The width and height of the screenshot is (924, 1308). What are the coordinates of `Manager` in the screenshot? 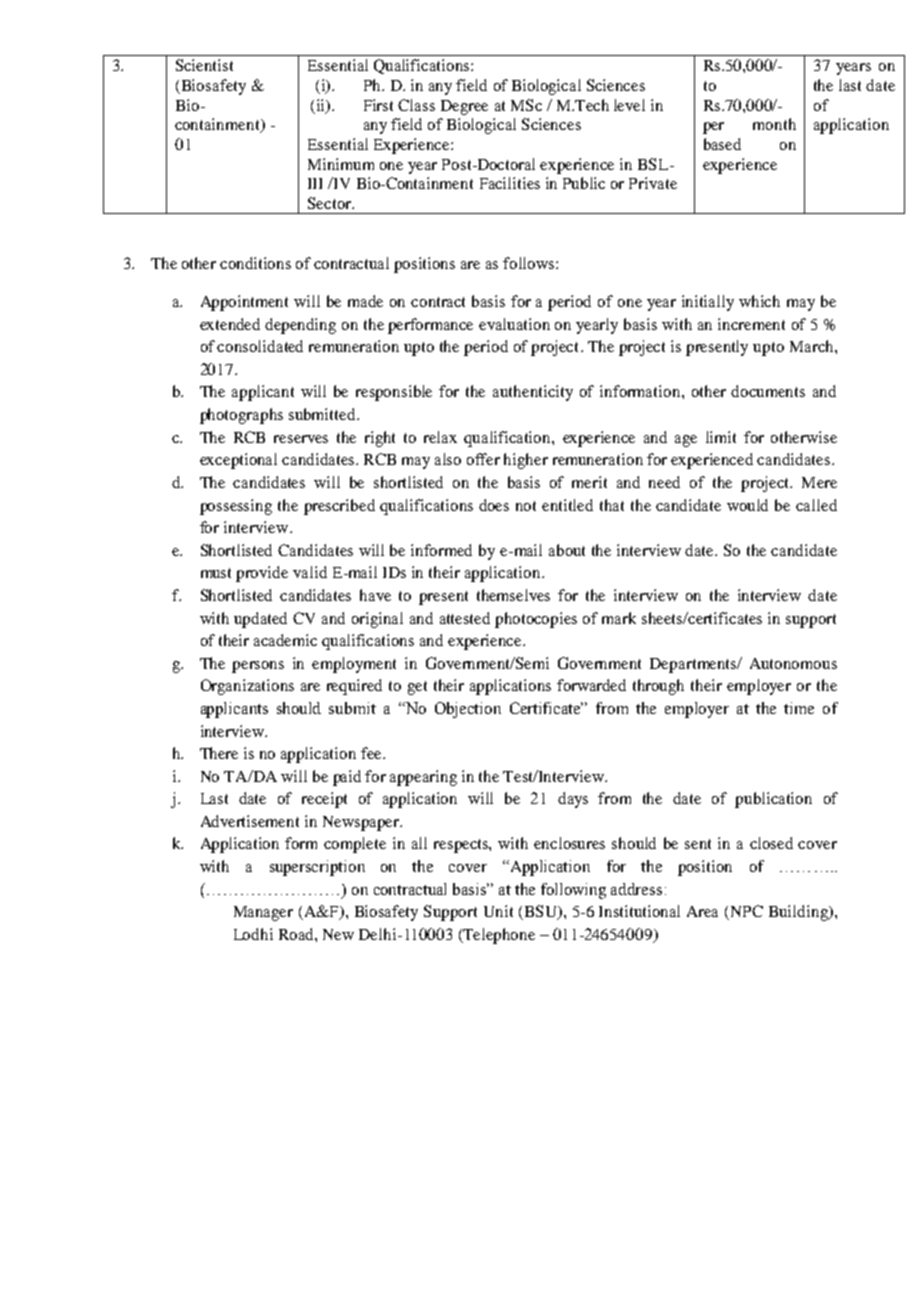 It's located at (263, 913).
